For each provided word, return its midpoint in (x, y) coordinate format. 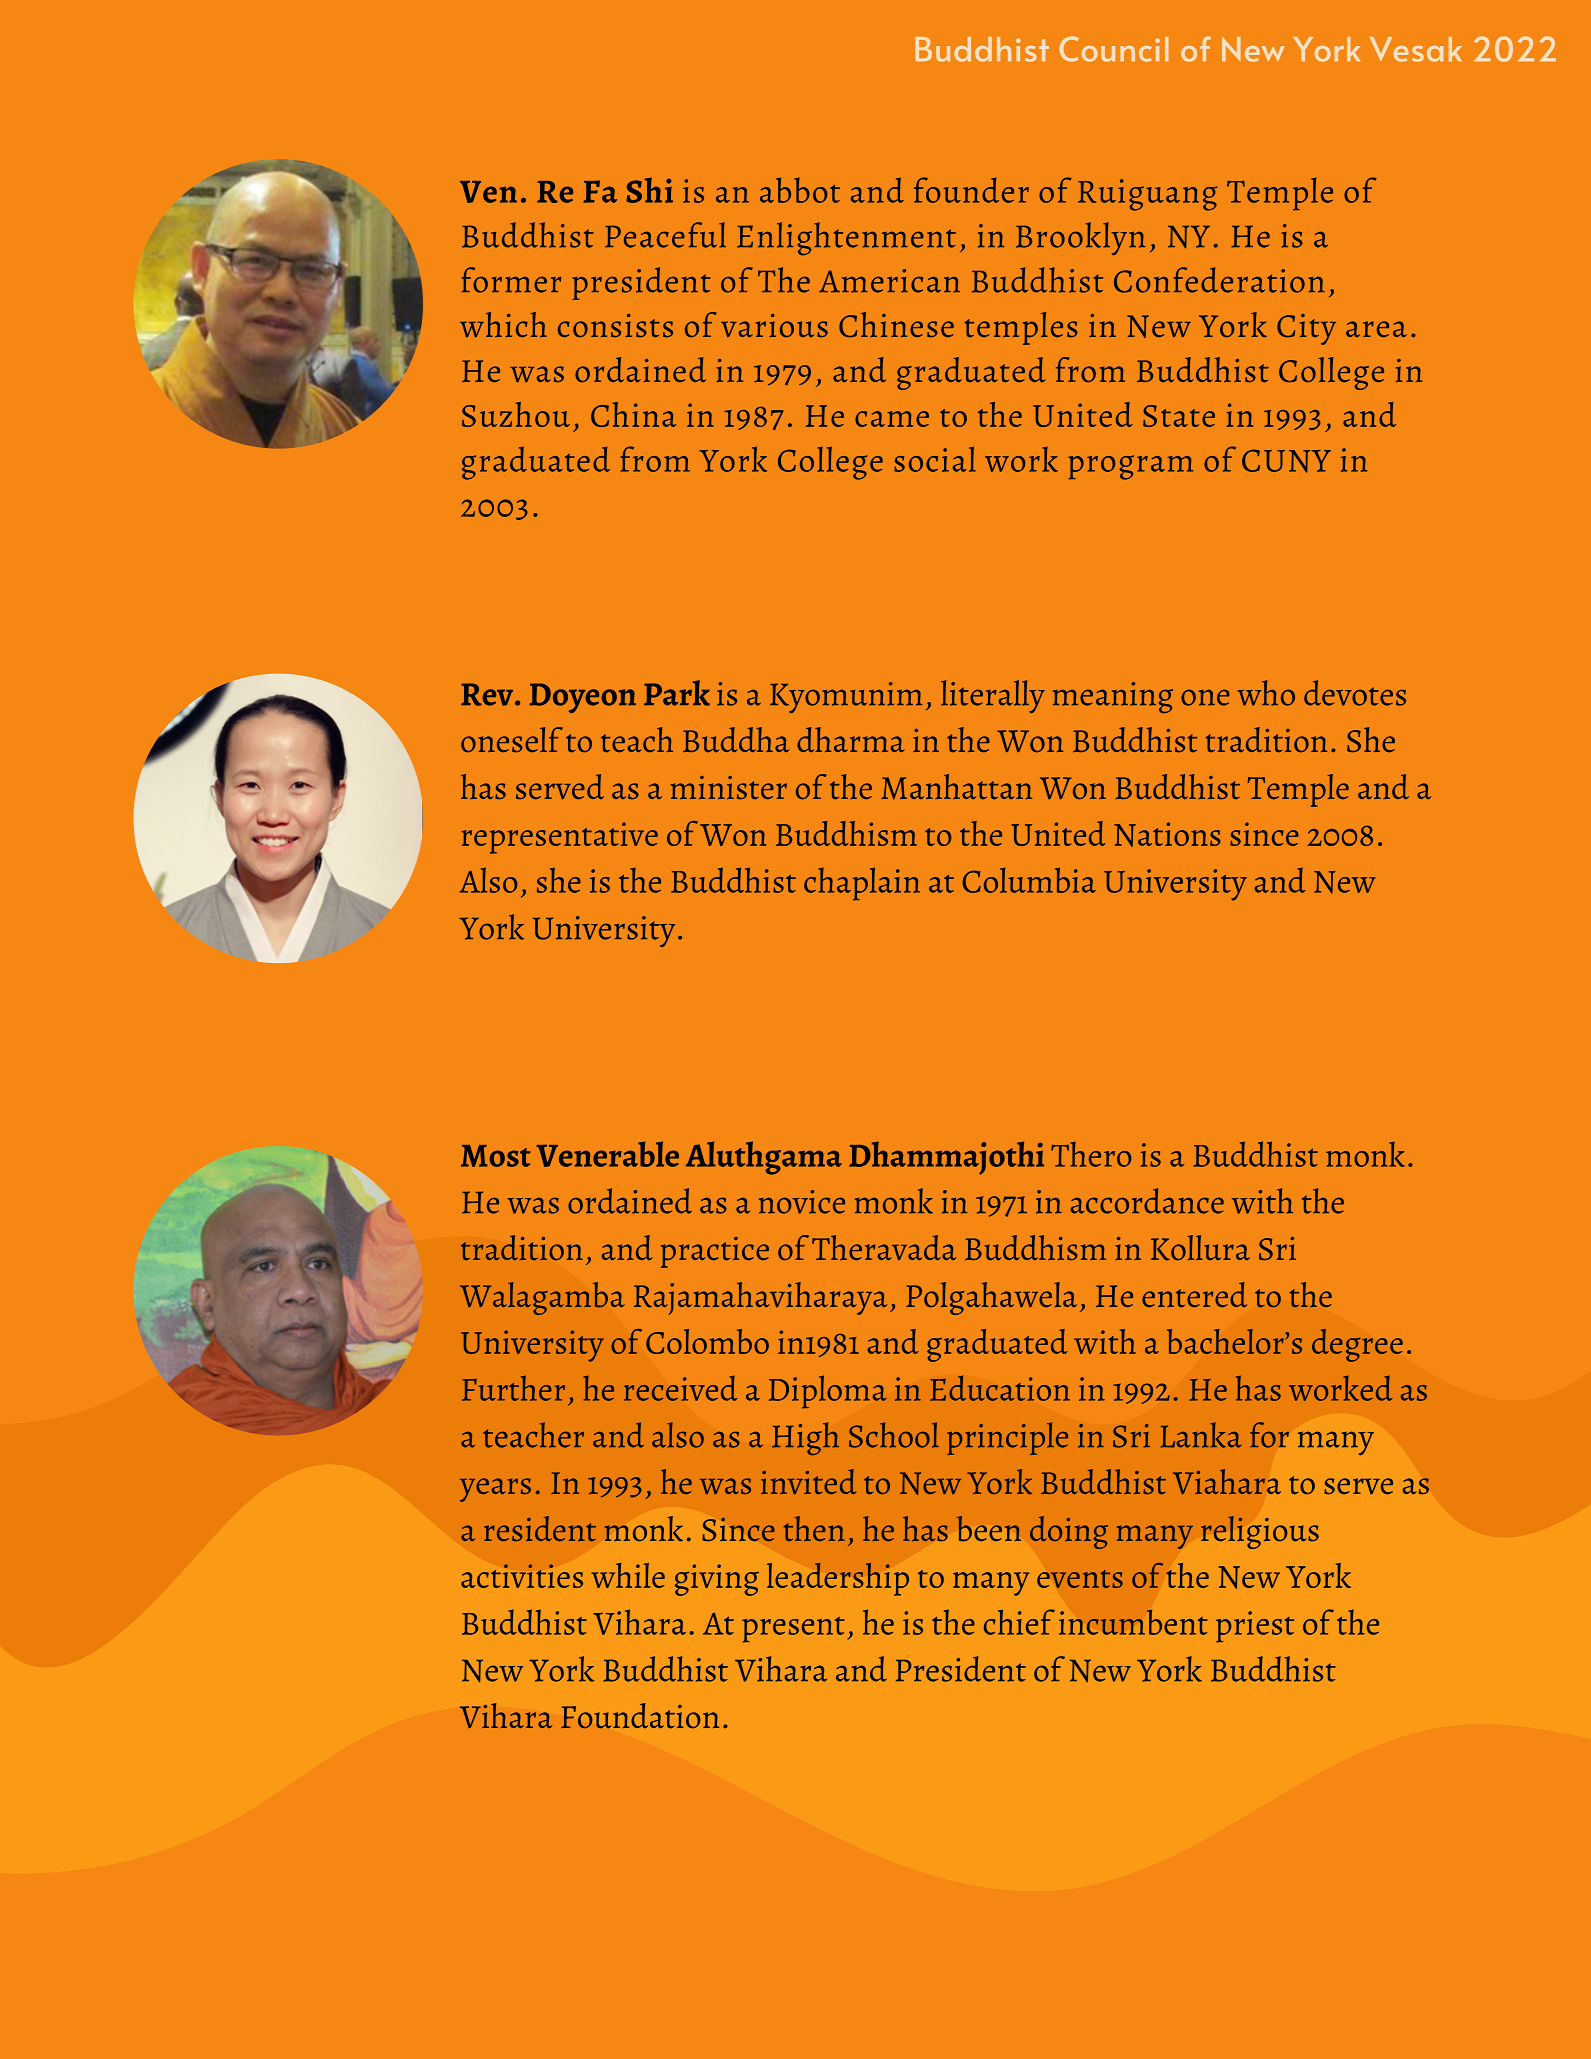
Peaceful (665, 235)
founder (971, 190)
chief (1019, 1622)
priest (1255, 1627)
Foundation (640, 1716)
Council (1114, 49)
